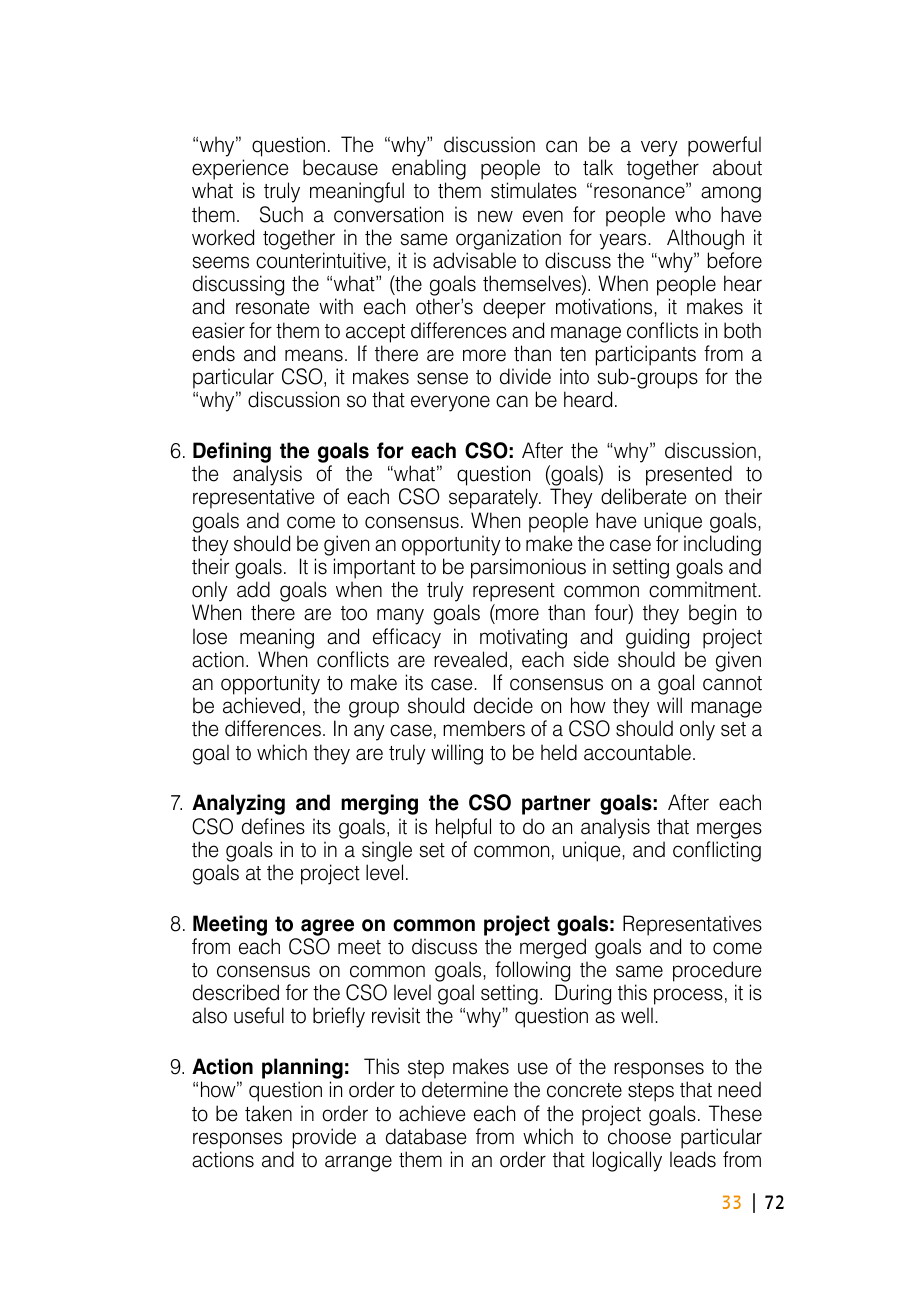 The width and height of the screenshot is (905, 1316). Describe the element at coordinates (495, 216) in the screenshot. I see `new` at that location.
